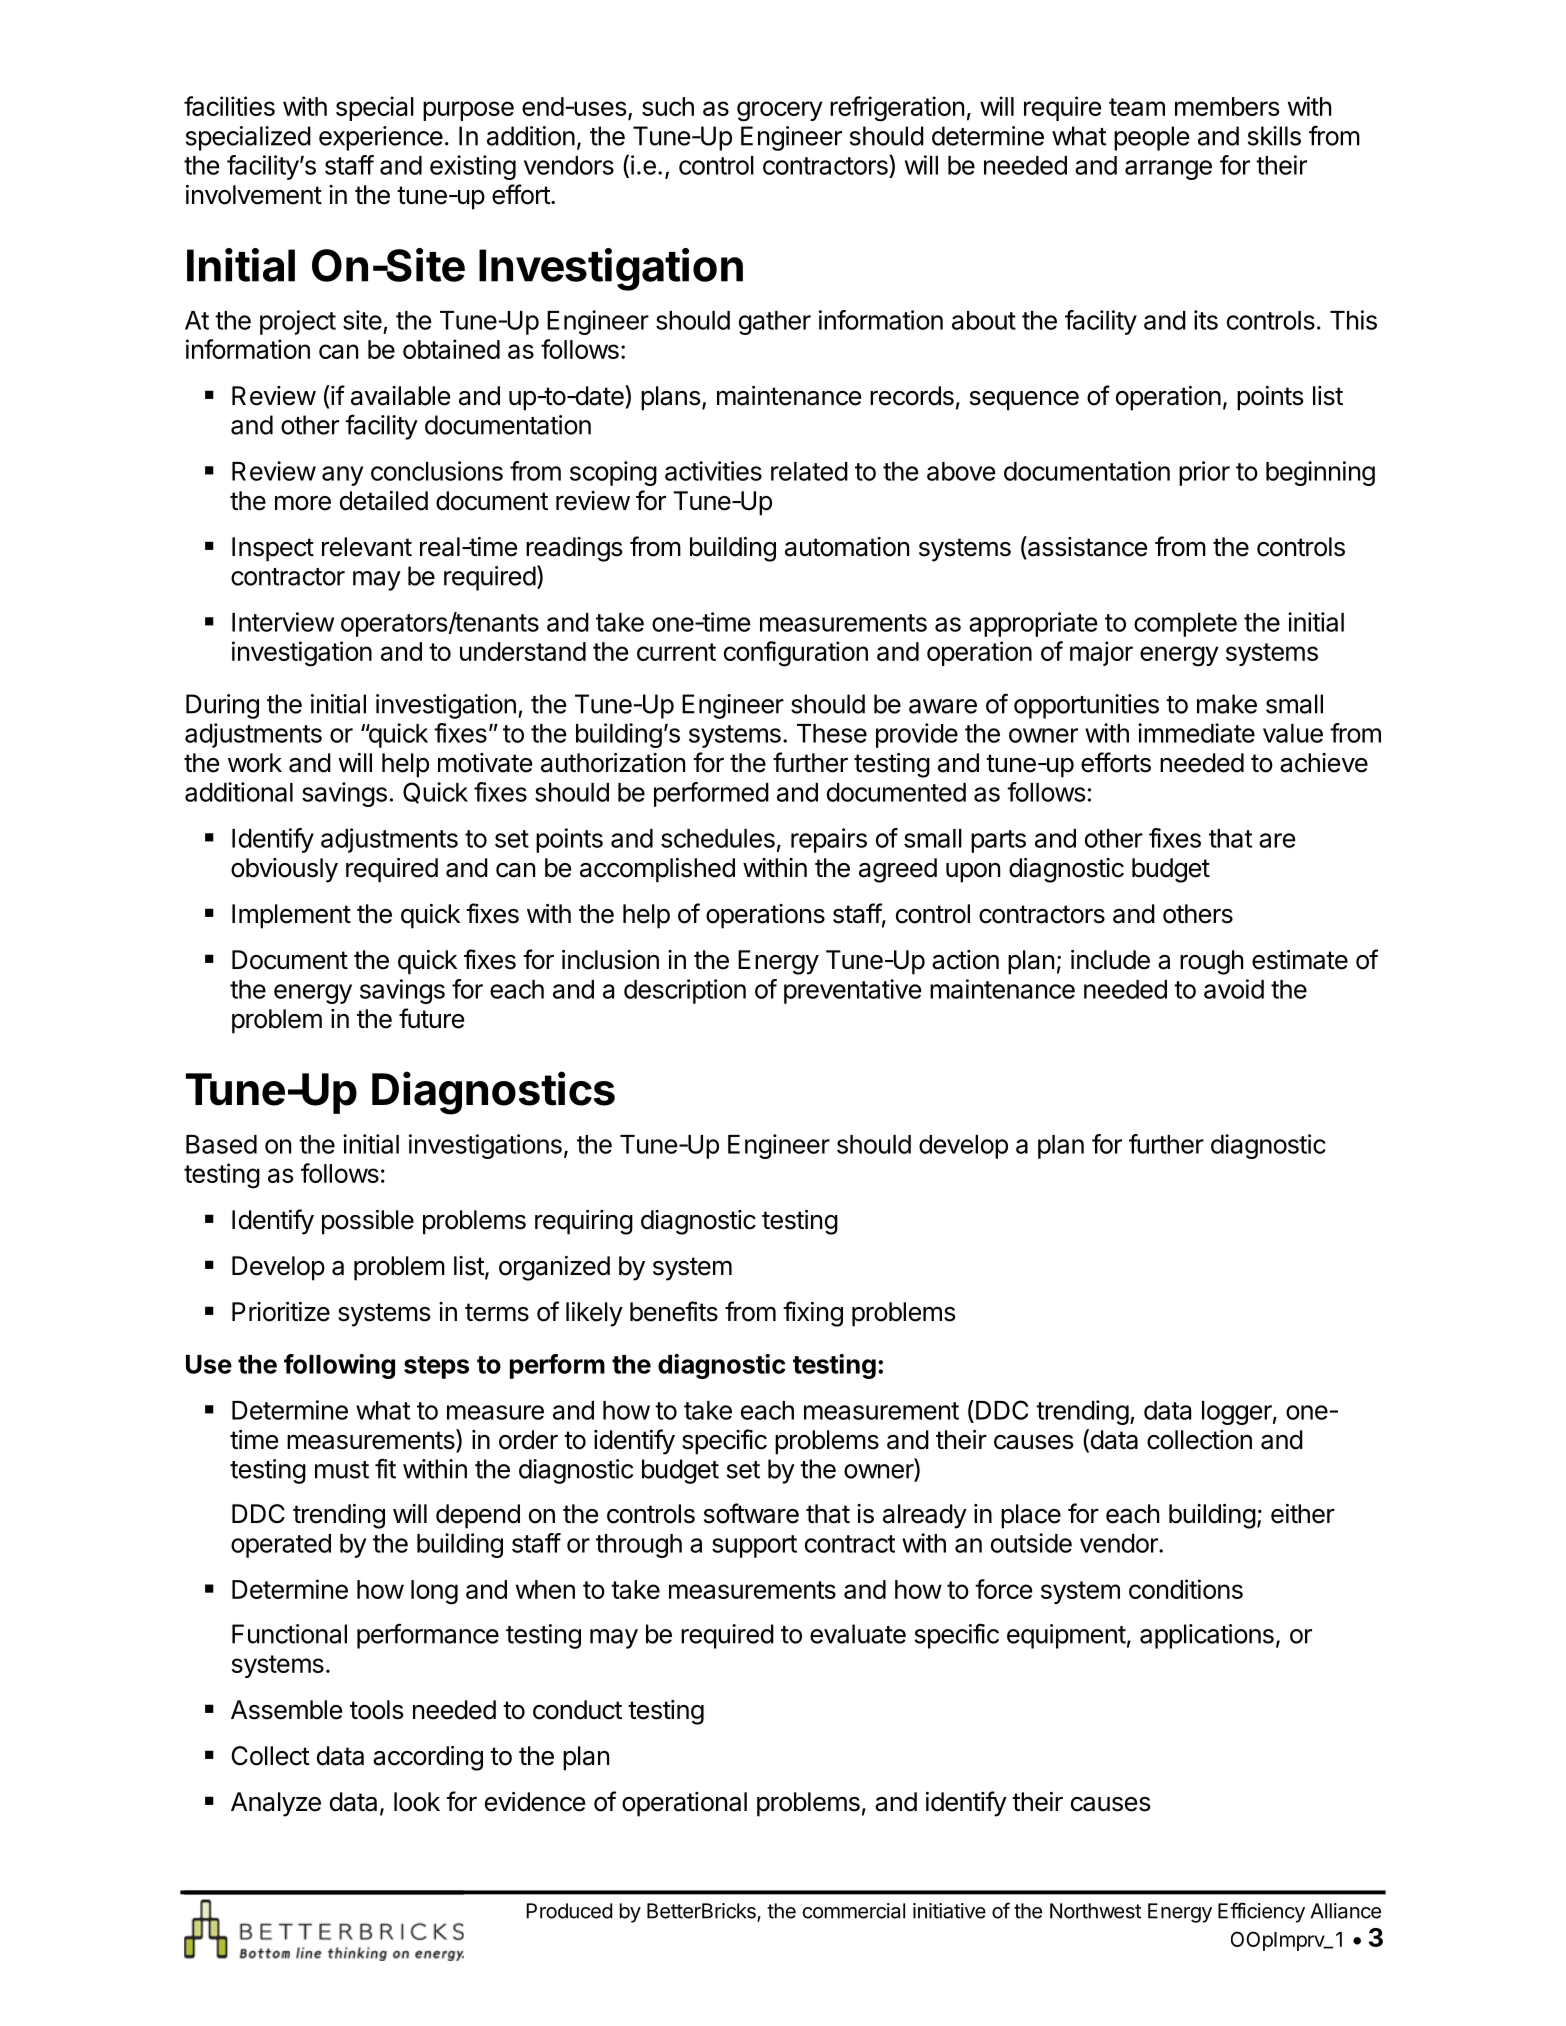 The height and width of the document is (2026, 1566). Describe the element at coordinates (1234, 989) in the document. I see `avoid` at that location.
